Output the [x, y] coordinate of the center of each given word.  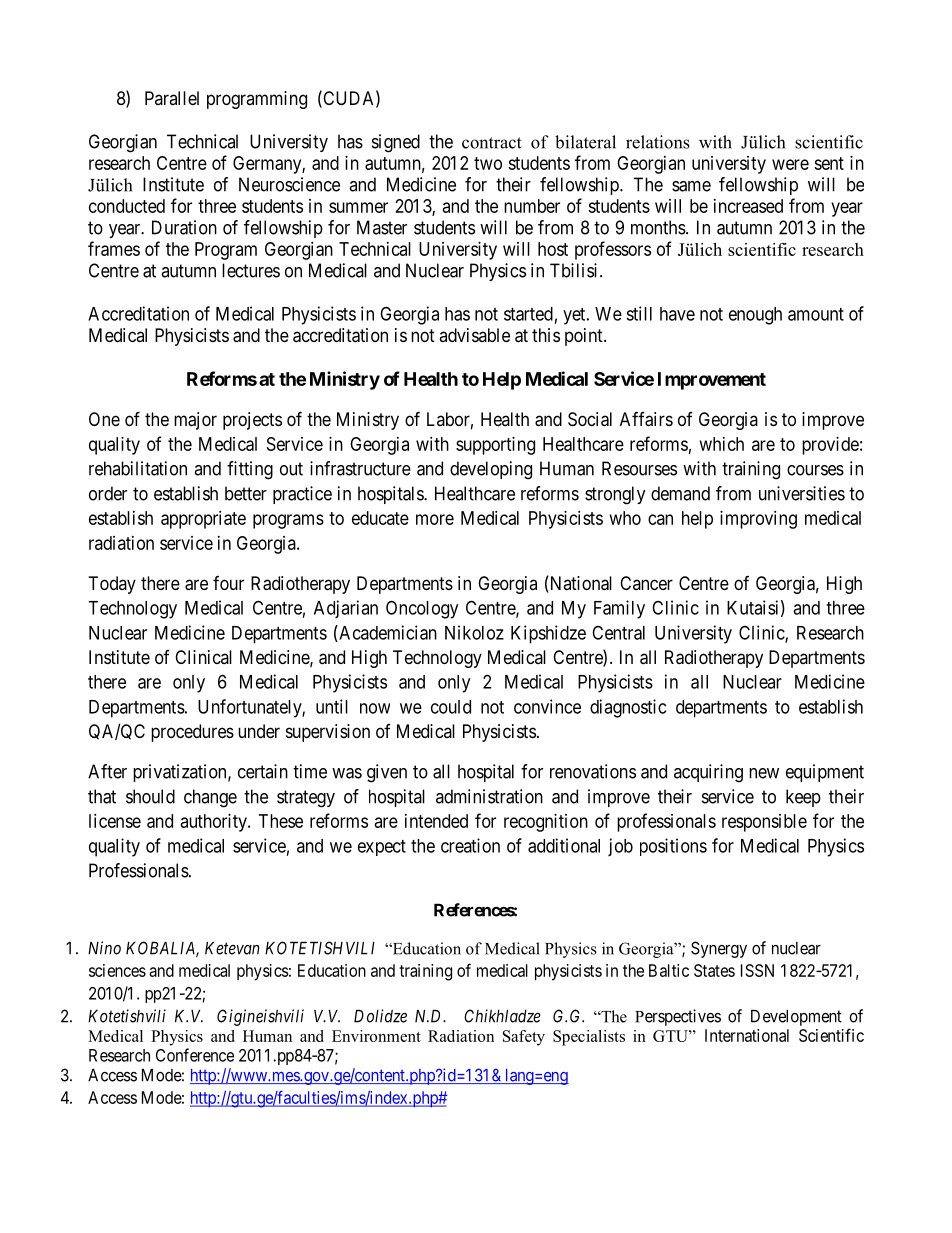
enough [755, 316]
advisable [474, 335]
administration [489, 796]
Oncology [422, 609]
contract [492, 143]
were [790, 164]
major [195, 421]
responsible [764, 823]
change [210, 798]
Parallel [172, 98]
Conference [195, 1055]
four [228, 583]
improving [758, 520]
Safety [524, 1038]
